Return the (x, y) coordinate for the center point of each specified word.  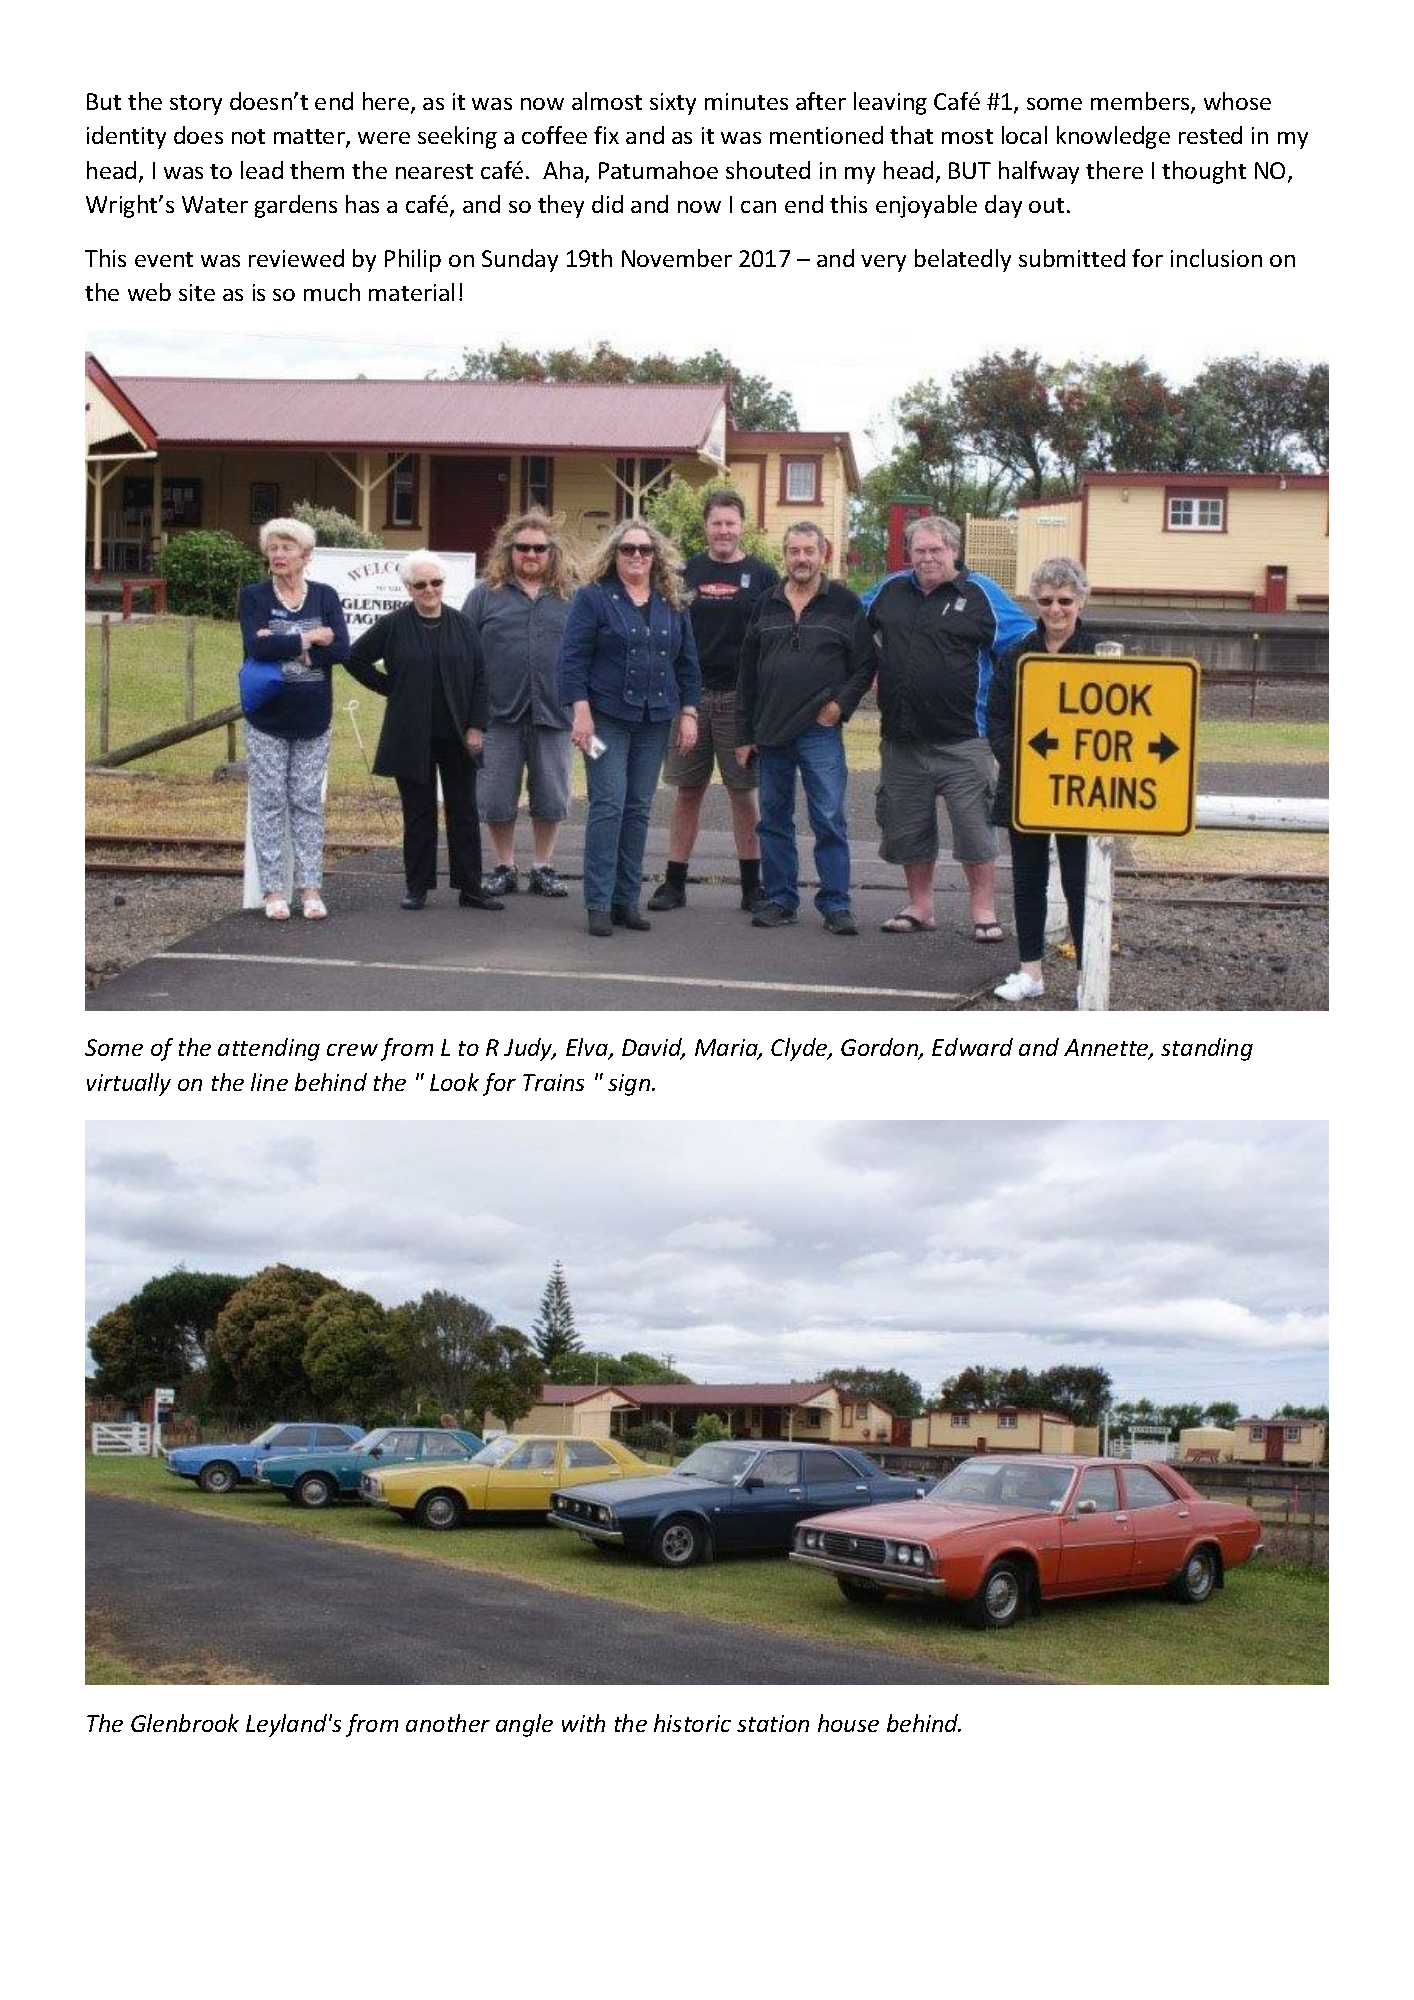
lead (262, 170)
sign (630, 1085)
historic (692, 1723)
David (653, 1049)
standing (1207, 1049)
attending (269, 1049)
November (677, 258)
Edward (972, 1047)
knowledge (1113, 137)
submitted (1072, 258)
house (848, 1723)
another (448, 1723)
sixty (673, 104)
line (269, 1082)
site (197, 292)
